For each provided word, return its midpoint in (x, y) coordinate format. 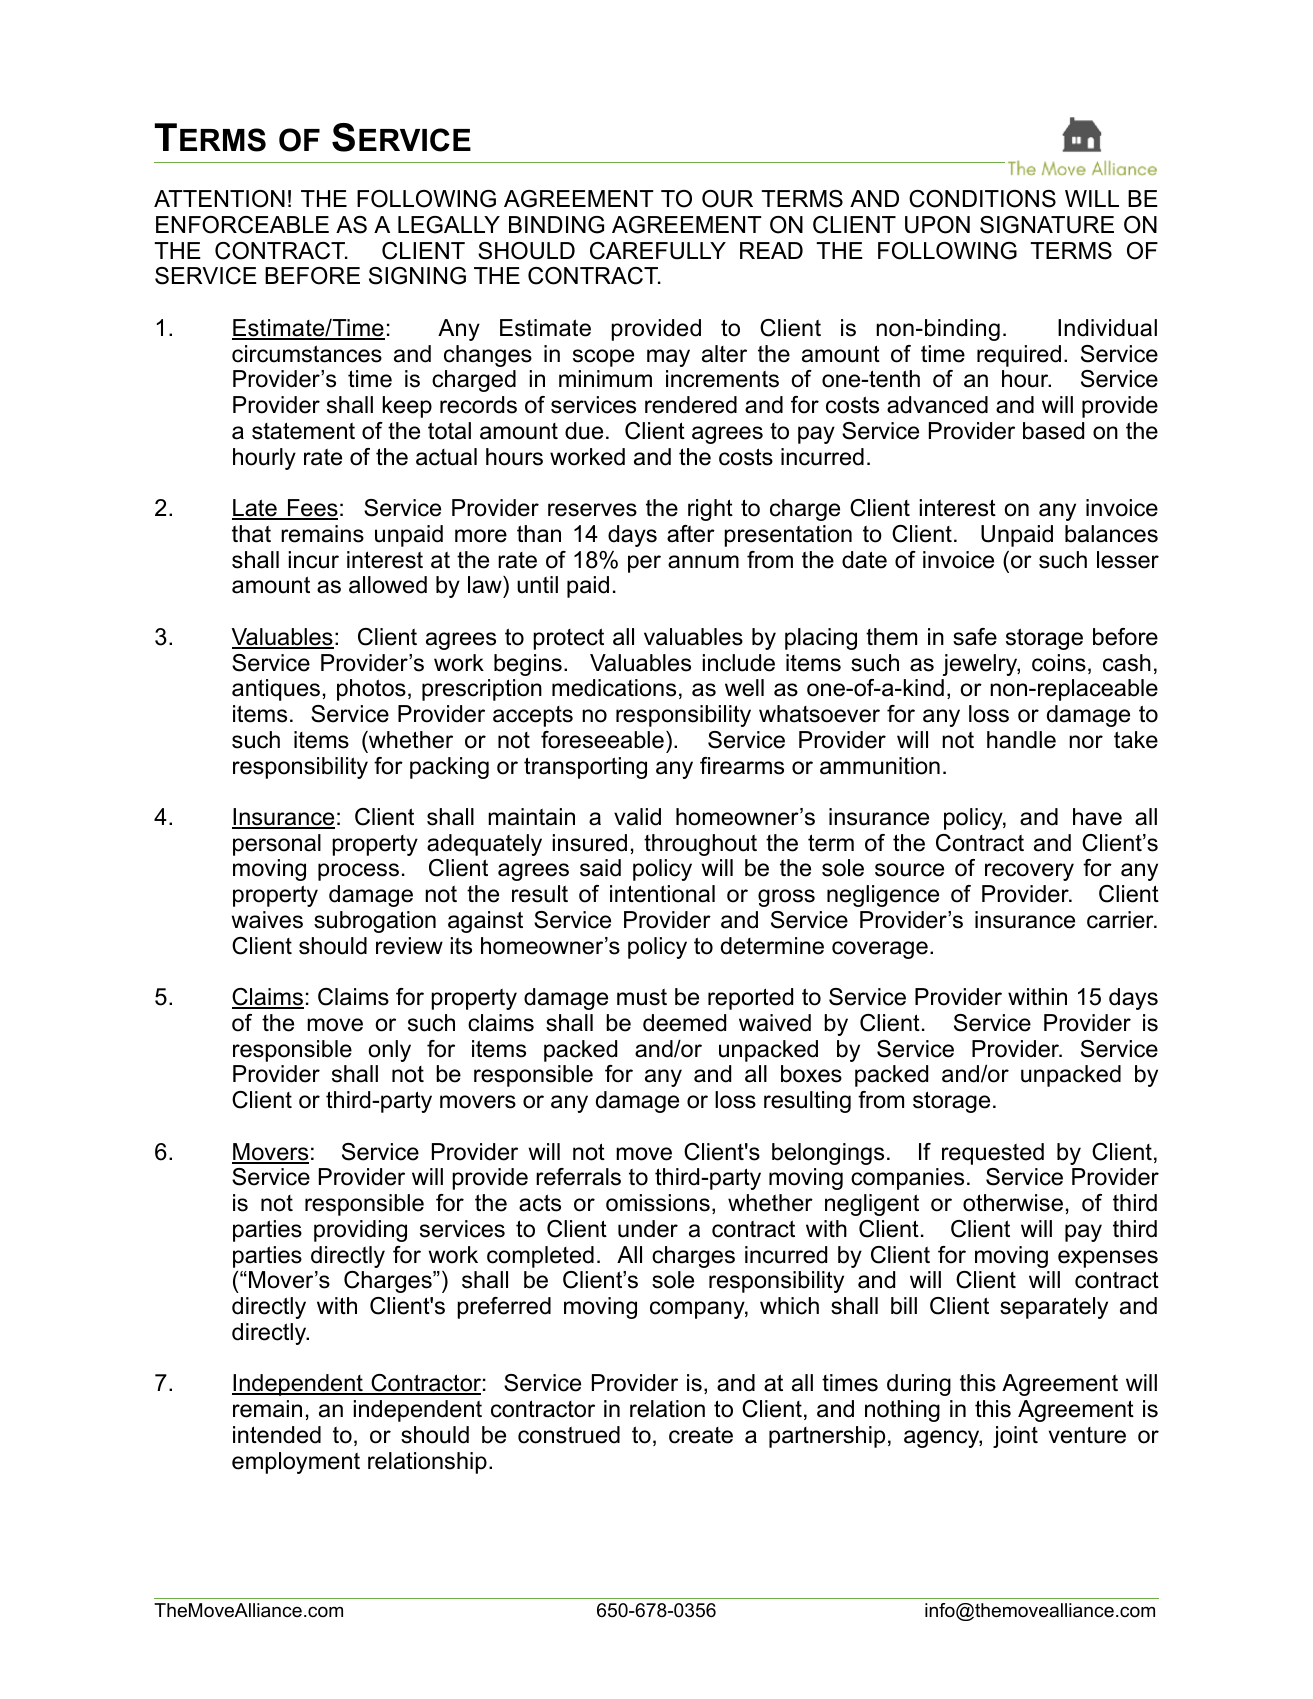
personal (277, 845)
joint (1015, 1437)
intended (277, 1435)
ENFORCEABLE (242, 225)
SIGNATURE (1047, 225)
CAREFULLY (658, 251)
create (701, 1435)
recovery (1029, 872)
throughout (700, 845)
